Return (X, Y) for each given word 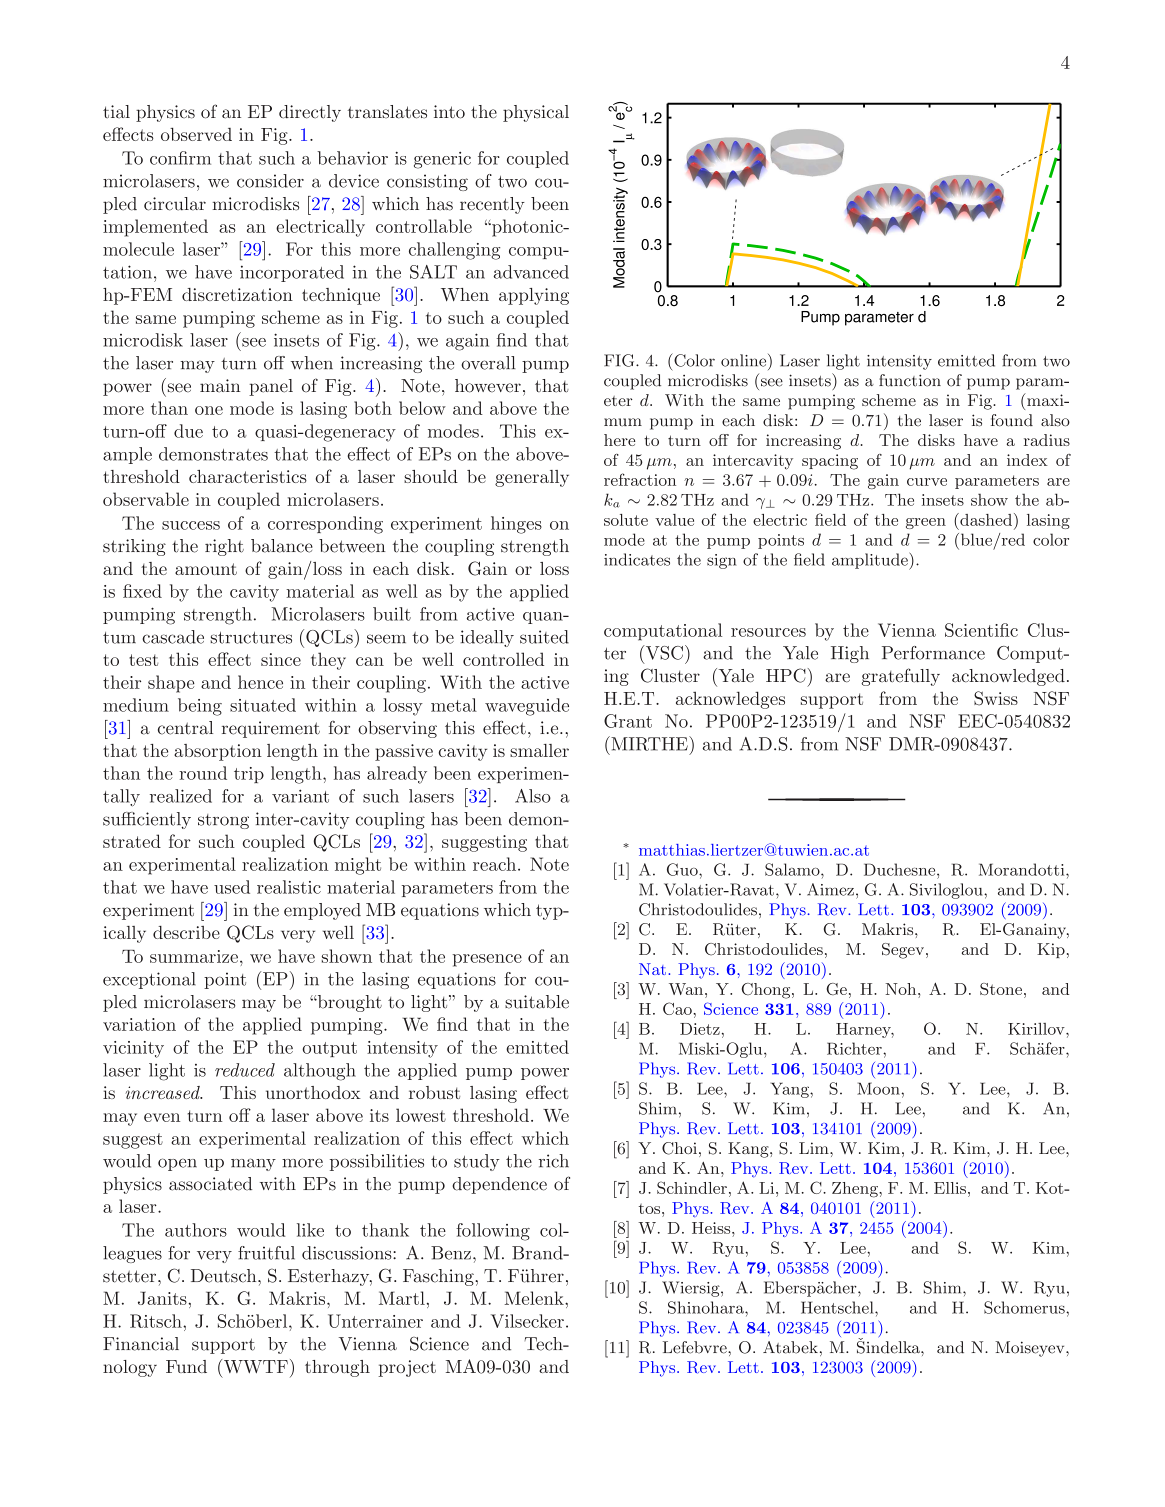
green (926, 523)
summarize (194, 956)
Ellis (950, 1188)
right (224, 547)
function (910, 380)
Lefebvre (696, 1347)
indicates (637, 559)
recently (492, 205)
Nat (652, 969)
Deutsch (225, 1276)
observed (196, 134)
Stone (1001, 989)
